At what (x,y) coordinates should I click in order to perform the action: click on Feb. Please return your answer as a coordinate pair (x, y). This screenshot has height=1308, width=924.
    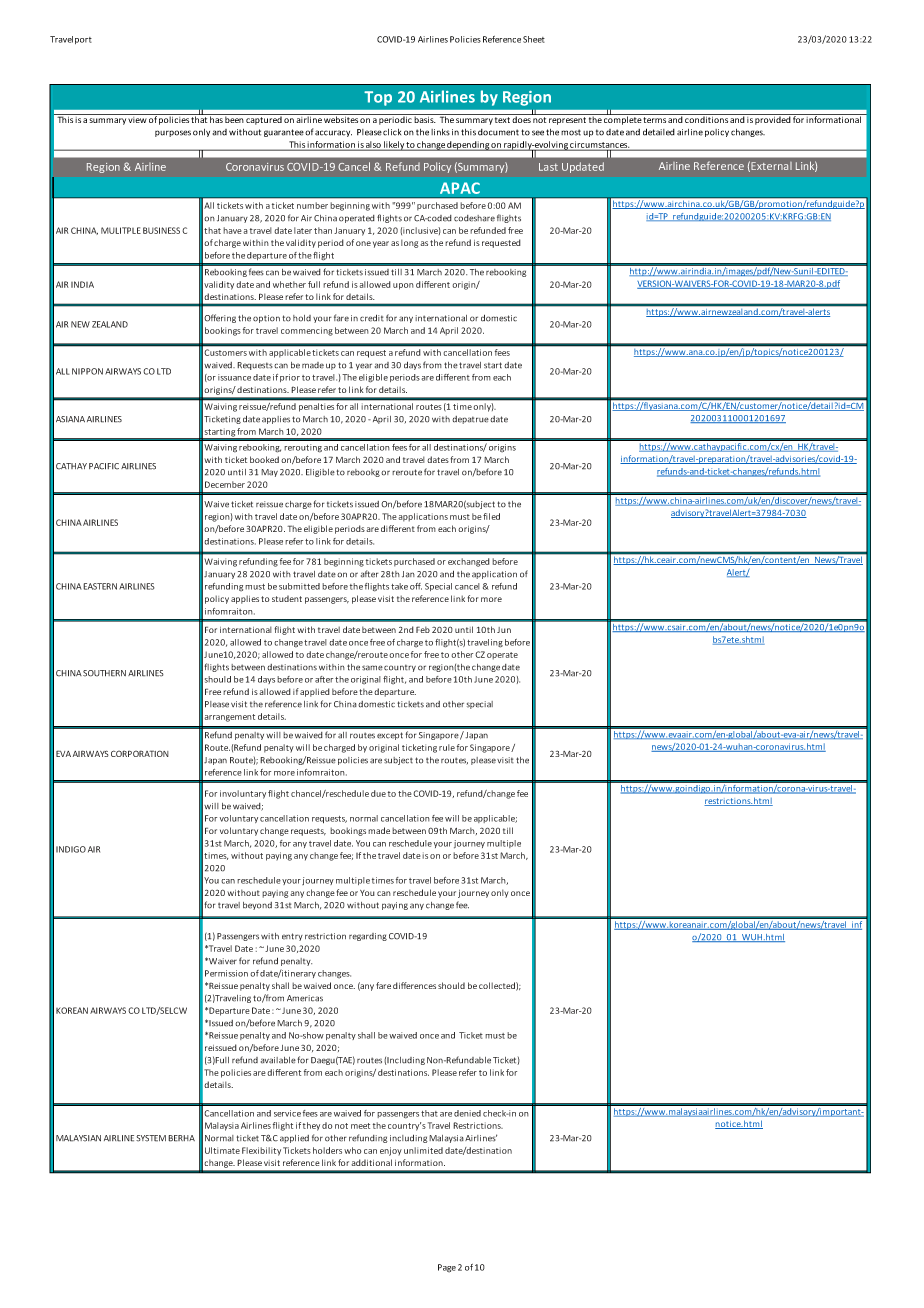
    Looking at the image, I should click on (423, 629).
